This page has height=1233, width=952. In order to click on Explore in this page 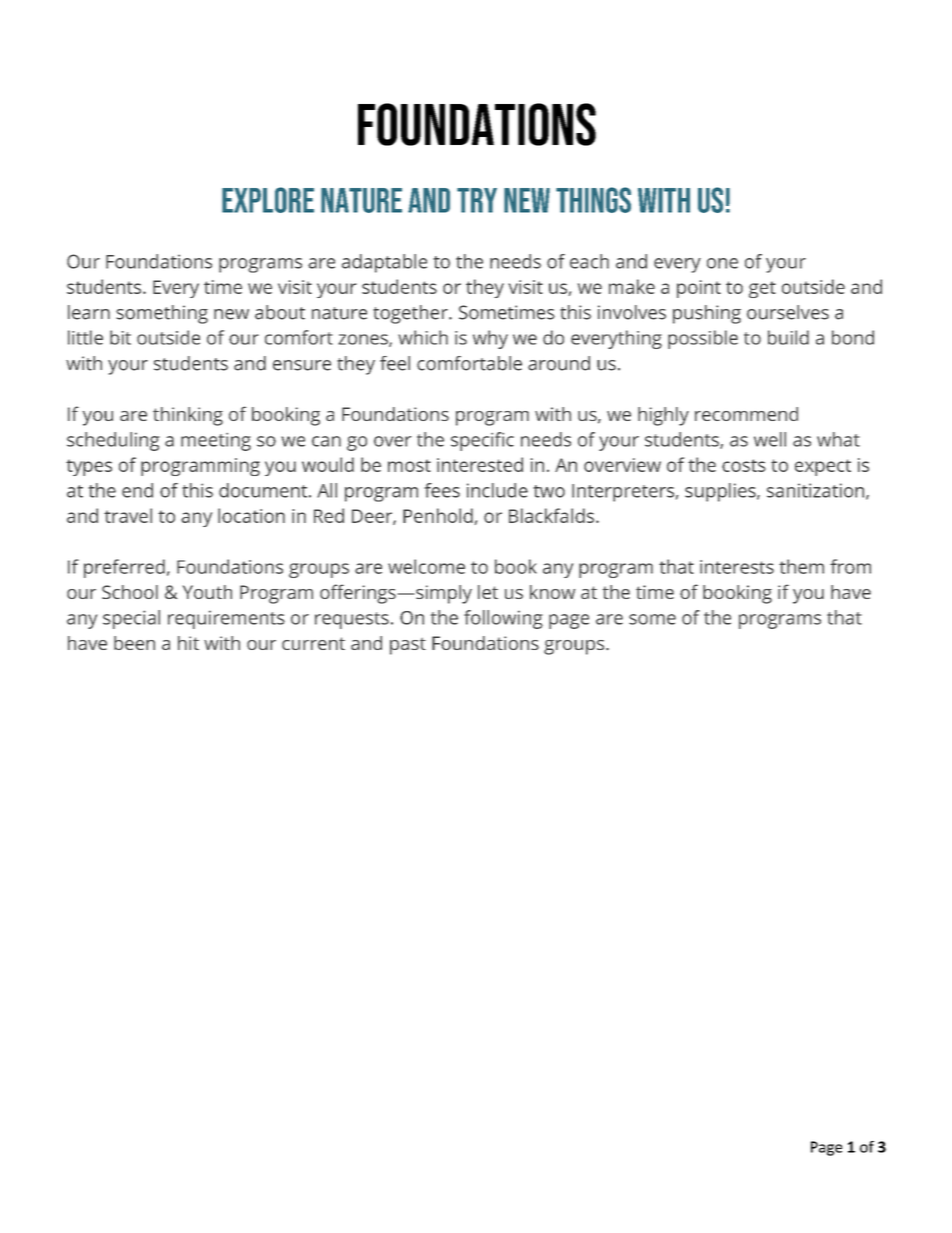, I will do `click(268, 200)`.
